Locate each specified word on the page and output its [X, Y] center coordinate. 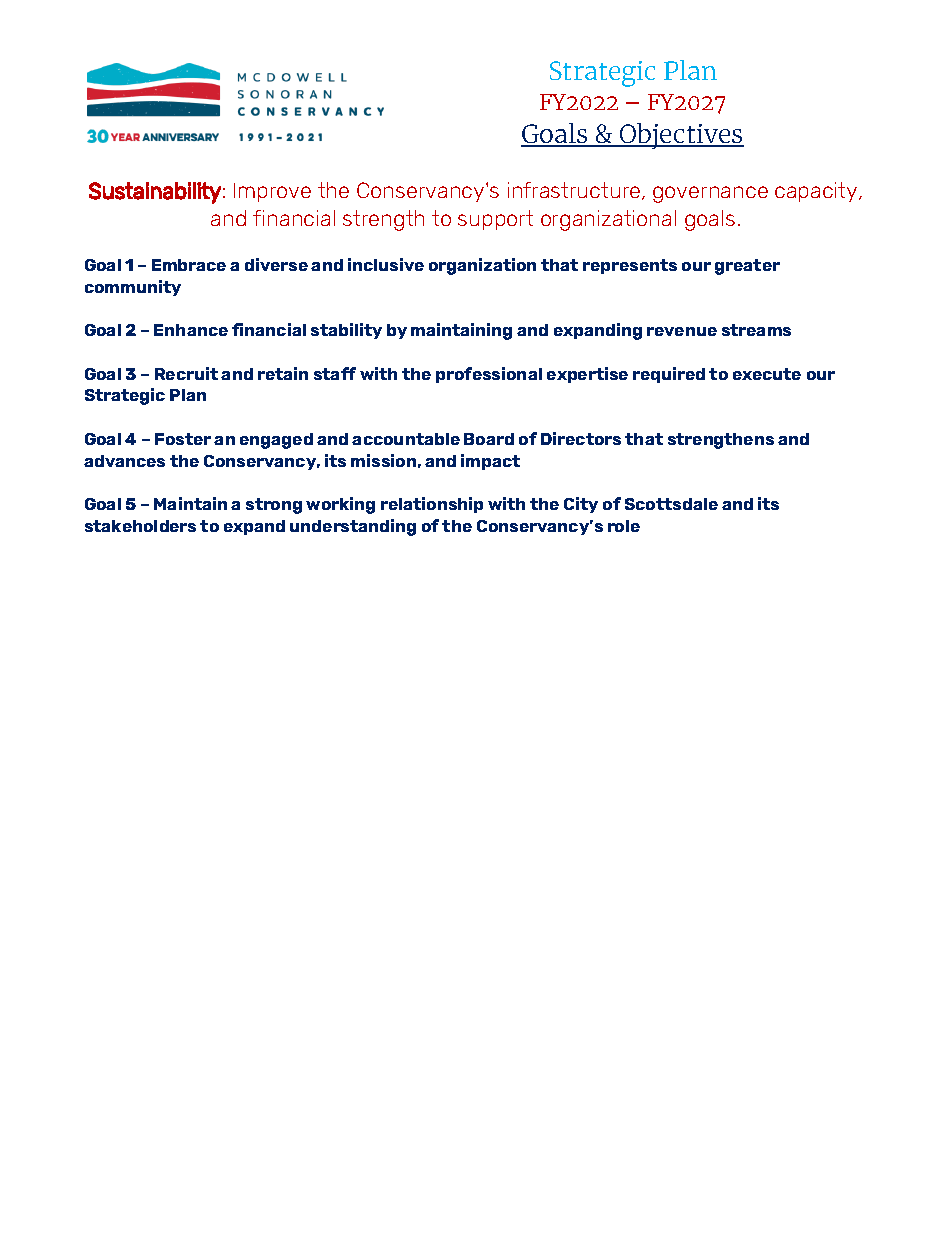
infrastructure [575, 191]
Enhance [191, 330]
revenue [682, 331]
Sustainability [155, 193]
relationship [432, 505]
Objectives [681, 136]
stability [346, 331]
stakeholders [140, 526]
